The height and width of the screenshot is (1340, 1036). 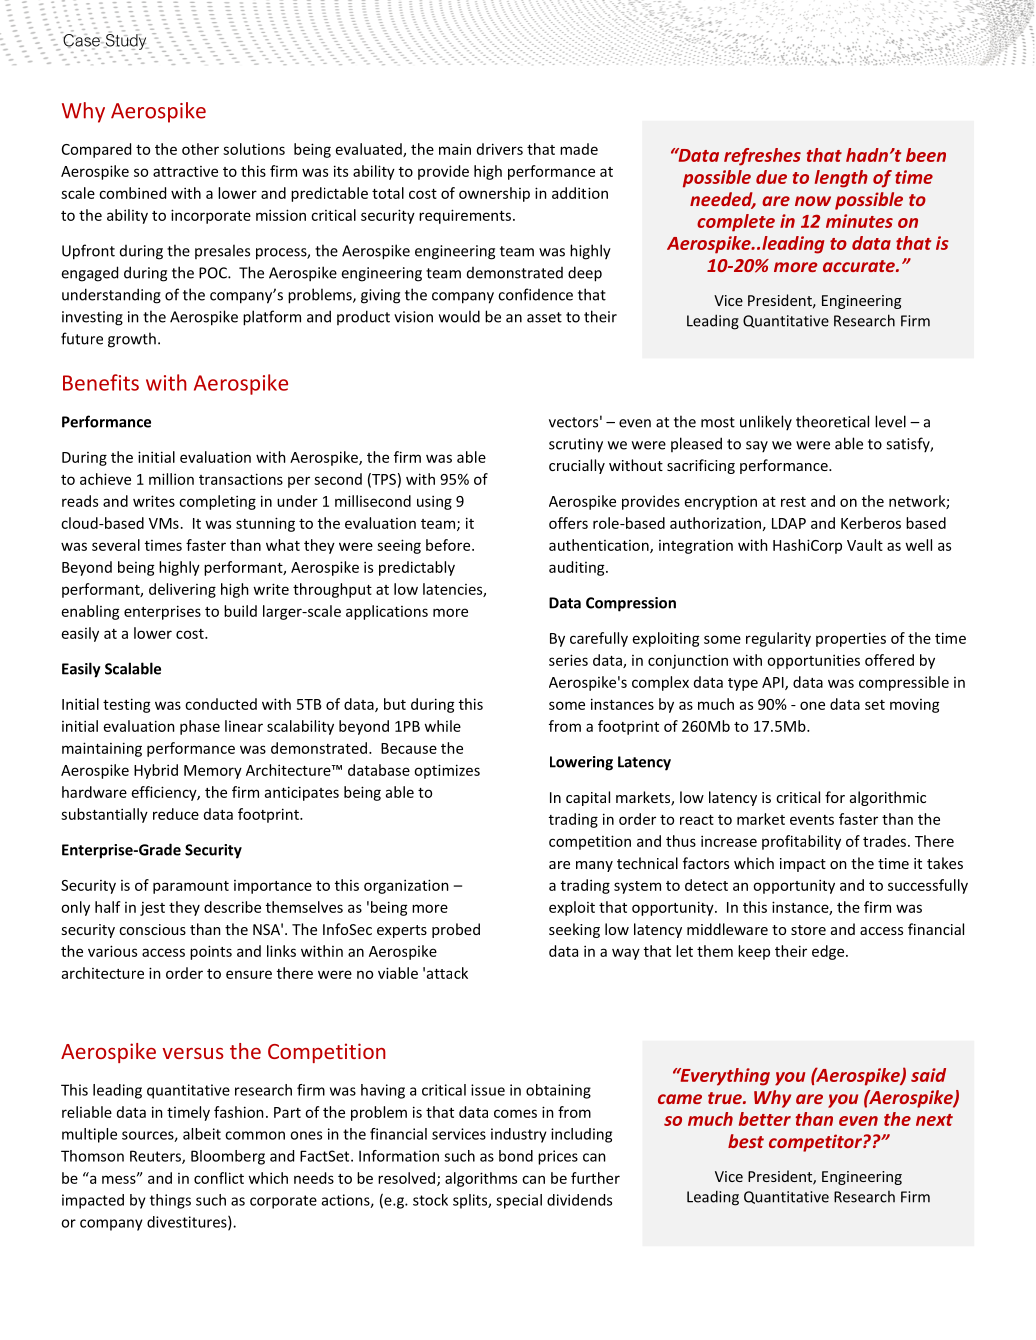 What do you see at coordinates (519, 1201) in the screenshot?
I see `special` at bounding box center [519, 1201].
